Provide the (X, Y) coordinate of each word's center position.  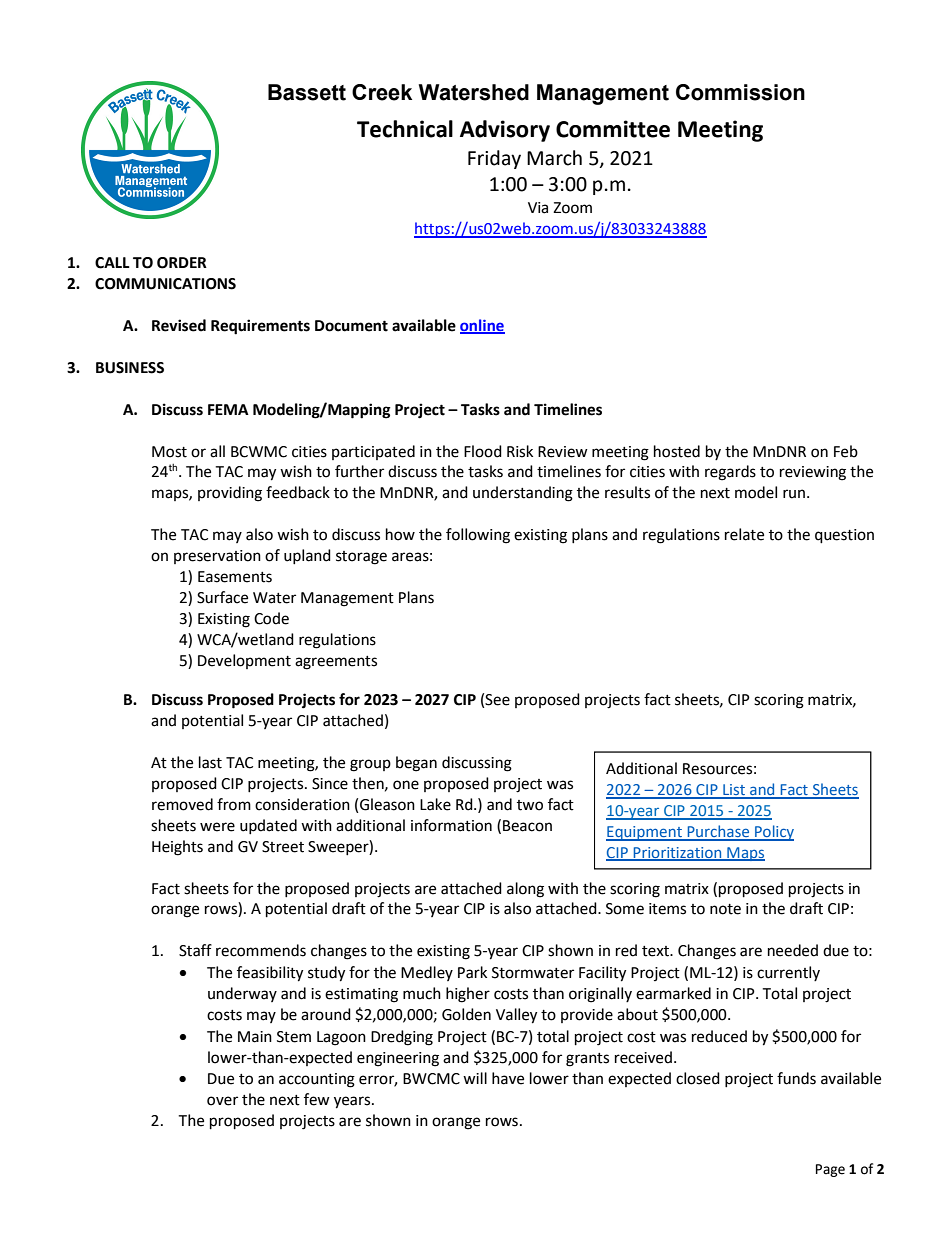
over (222, 1101)
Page (830, 1170)
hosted (677, 451)
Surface (222, 597)
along (525, 890)
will (475, 1078)
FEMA (228, 409)
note (725, 909)
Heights (177, 848)
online (482, 326)
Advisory (505, 131)
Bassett (307, 92)
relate (744, 534)
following (478, 536)
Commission (740, 92)
